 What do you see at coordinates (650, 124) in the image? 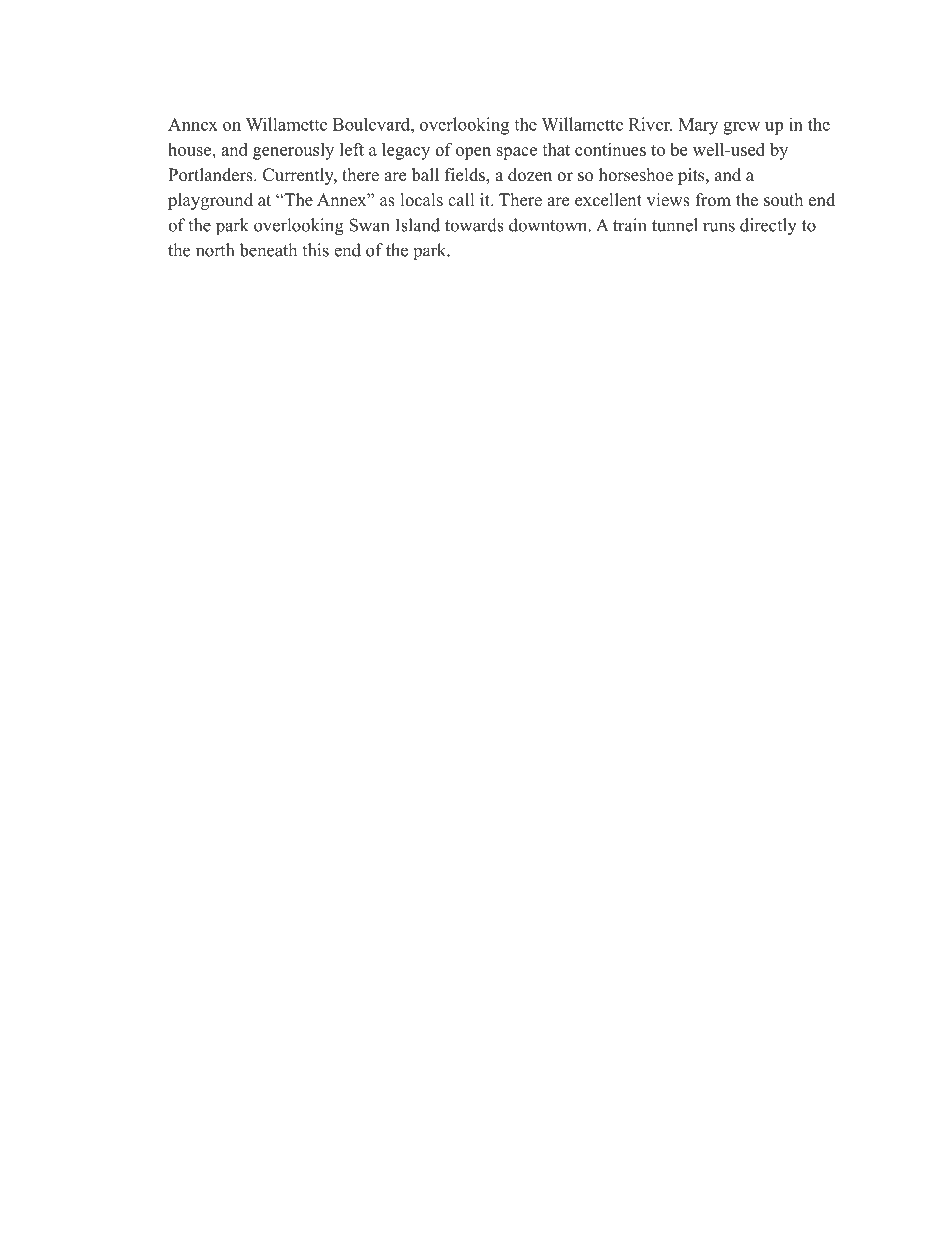
I see `River` at bounding box center [650, 124].
